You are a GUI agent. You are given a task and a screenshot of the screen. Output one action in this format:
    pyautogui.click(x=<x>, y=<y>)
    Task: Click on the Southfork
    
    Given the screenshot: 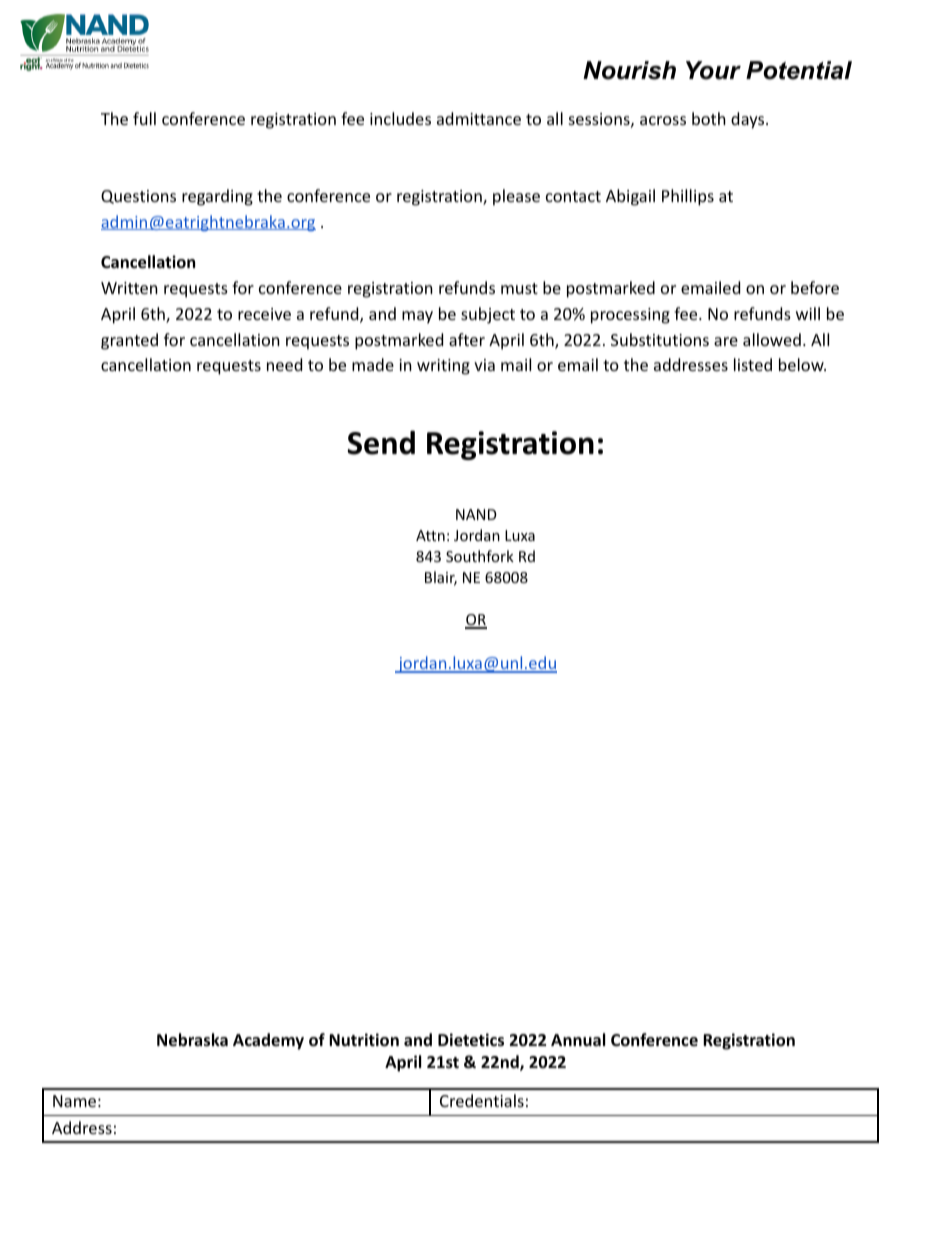 What is the action you would take?
    pyautogui.click(x=480, y=556)
